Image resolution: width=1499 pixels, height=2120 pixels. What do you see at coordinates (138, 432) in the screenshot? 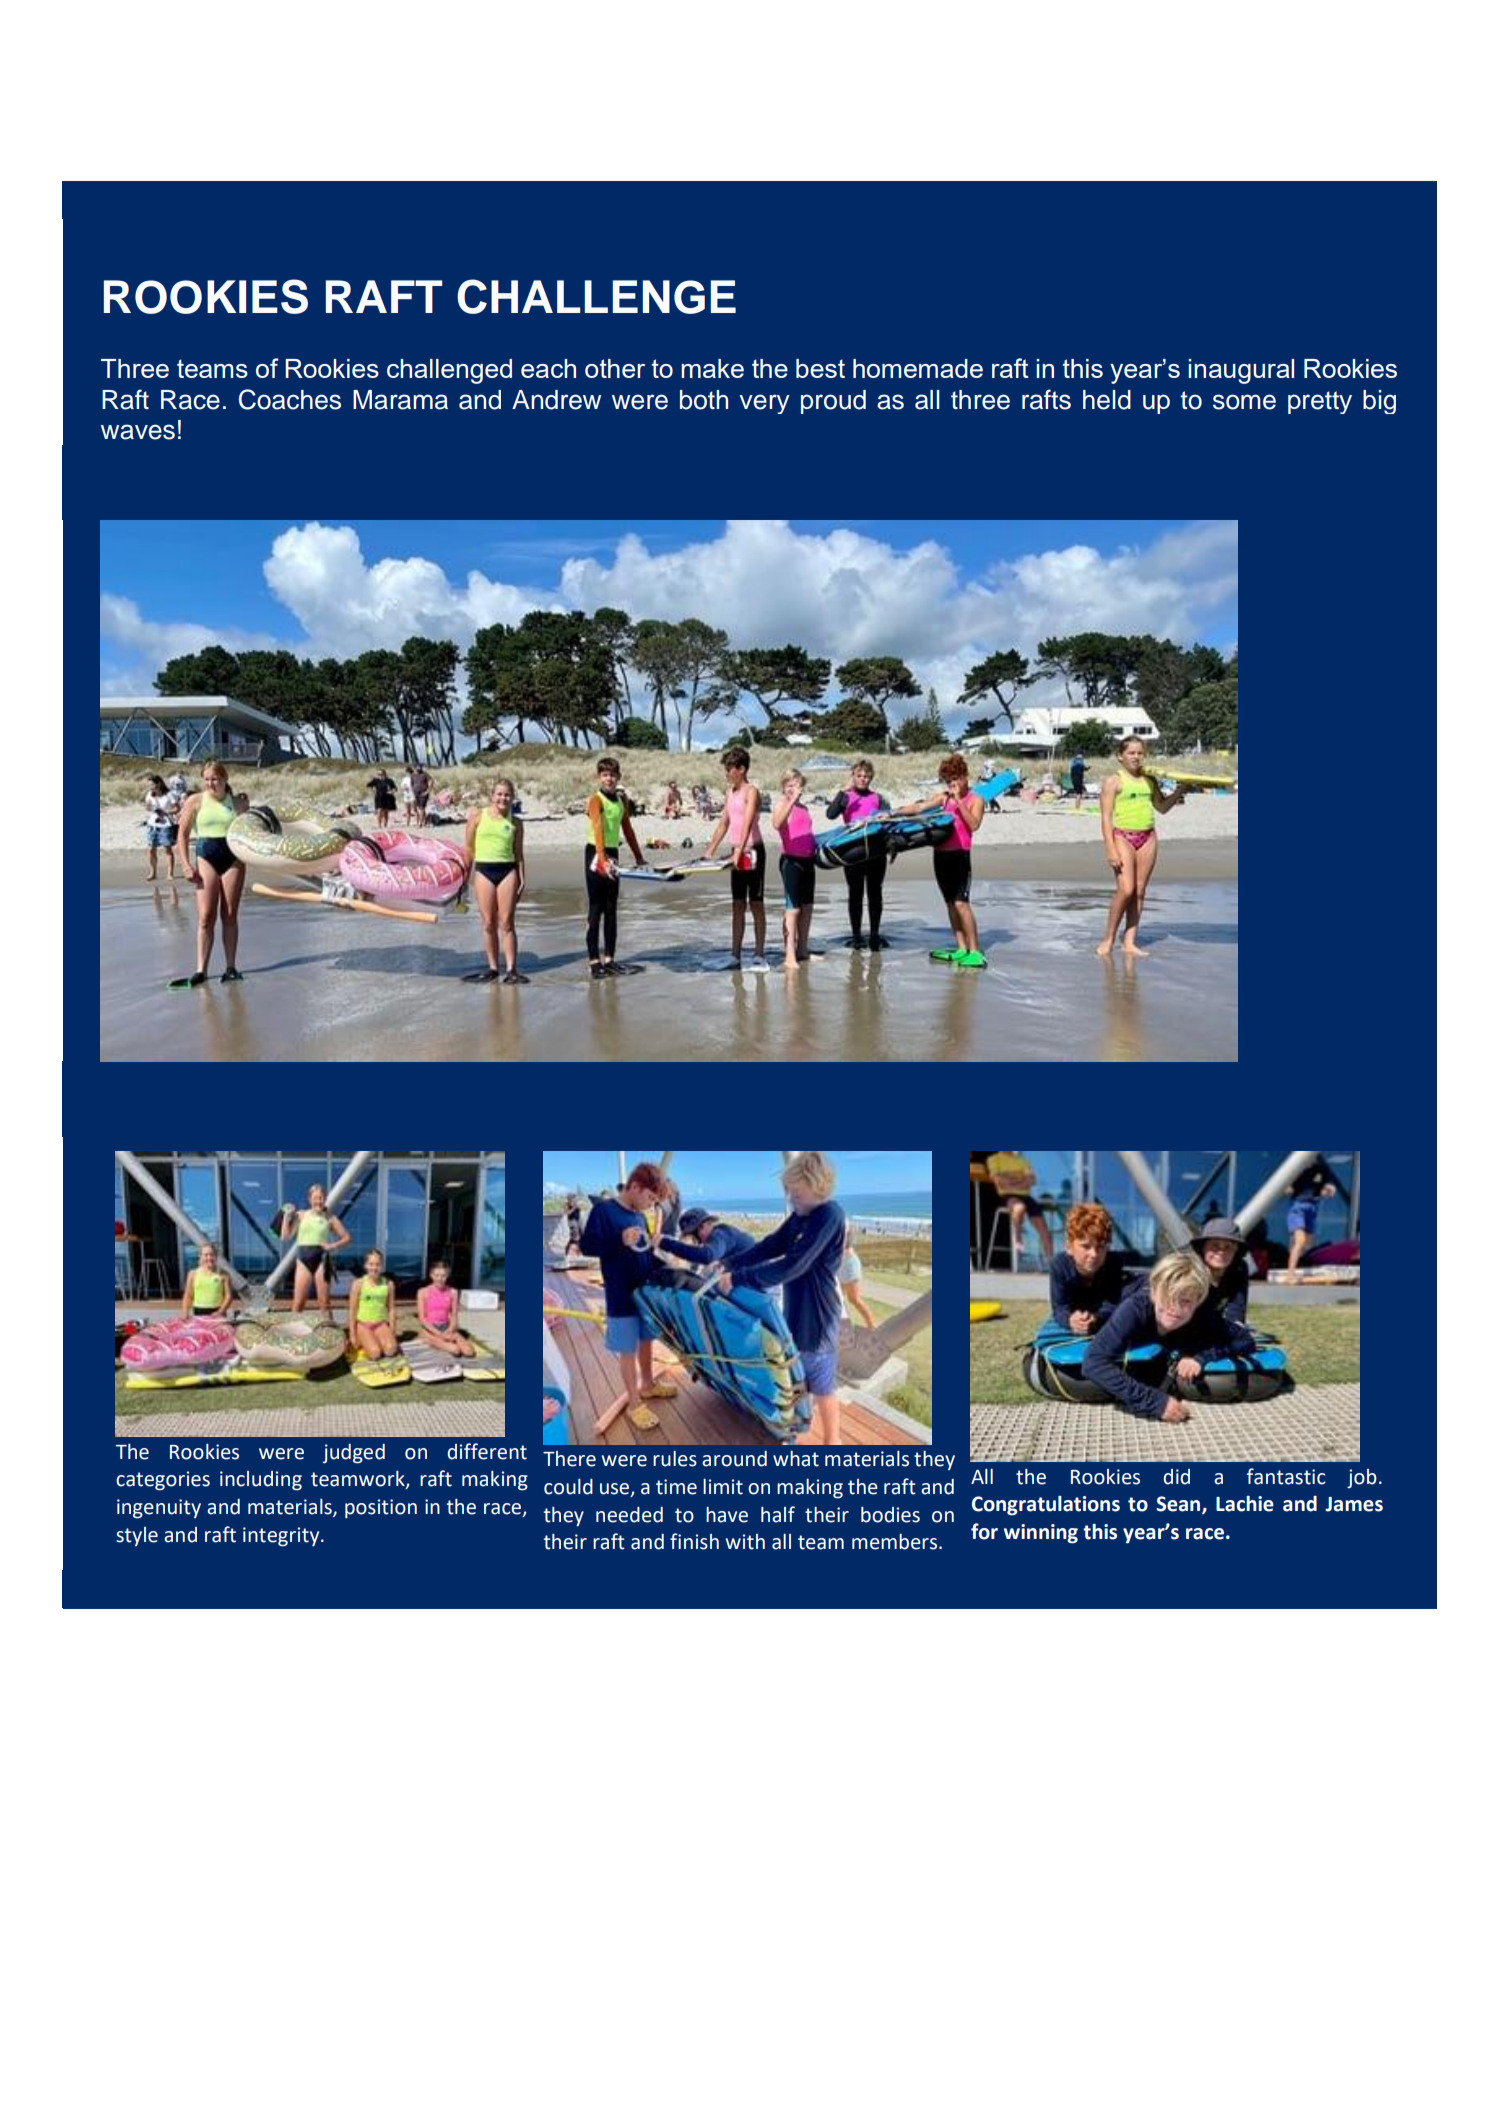
I see `waves` at bounding box center [138, 432].
